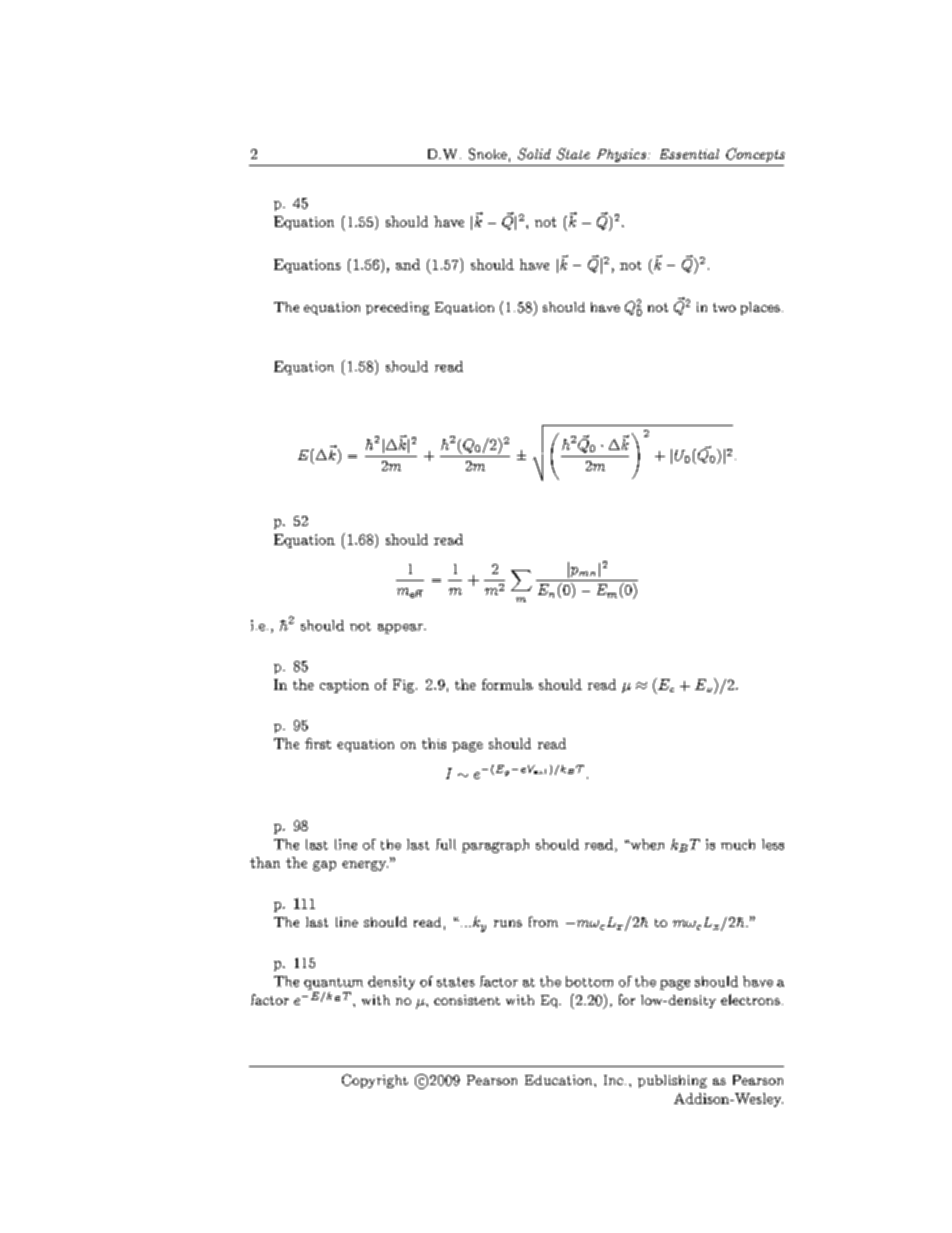 The height and width of the page is (1233, 952). Describe the element at coordinates (689, 154) in the page. I see `Essential` at that location.
